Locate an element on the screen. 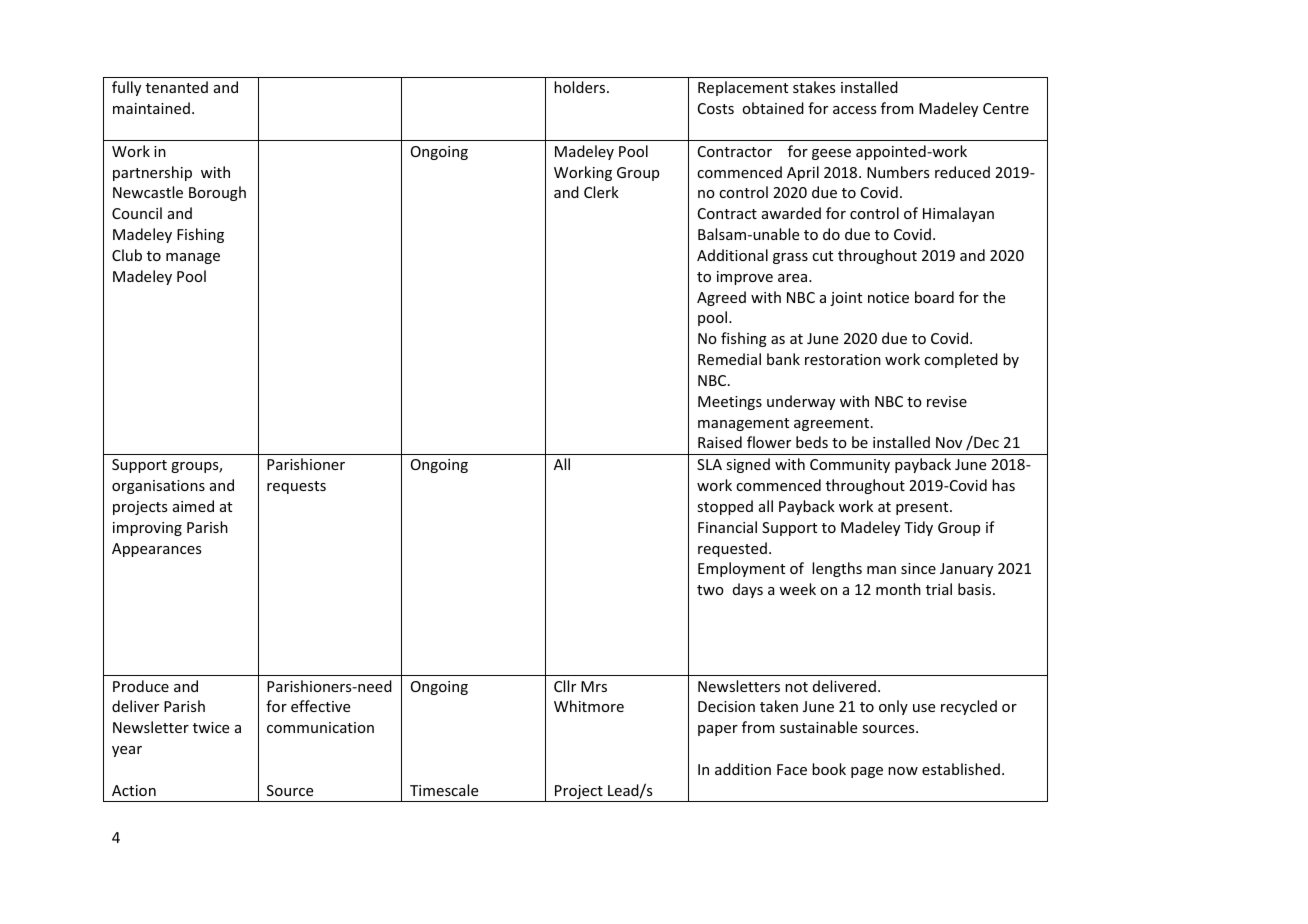 The width and height of the screenshot is (1308, 924). Appearances is located at coordinates (156, 550).
